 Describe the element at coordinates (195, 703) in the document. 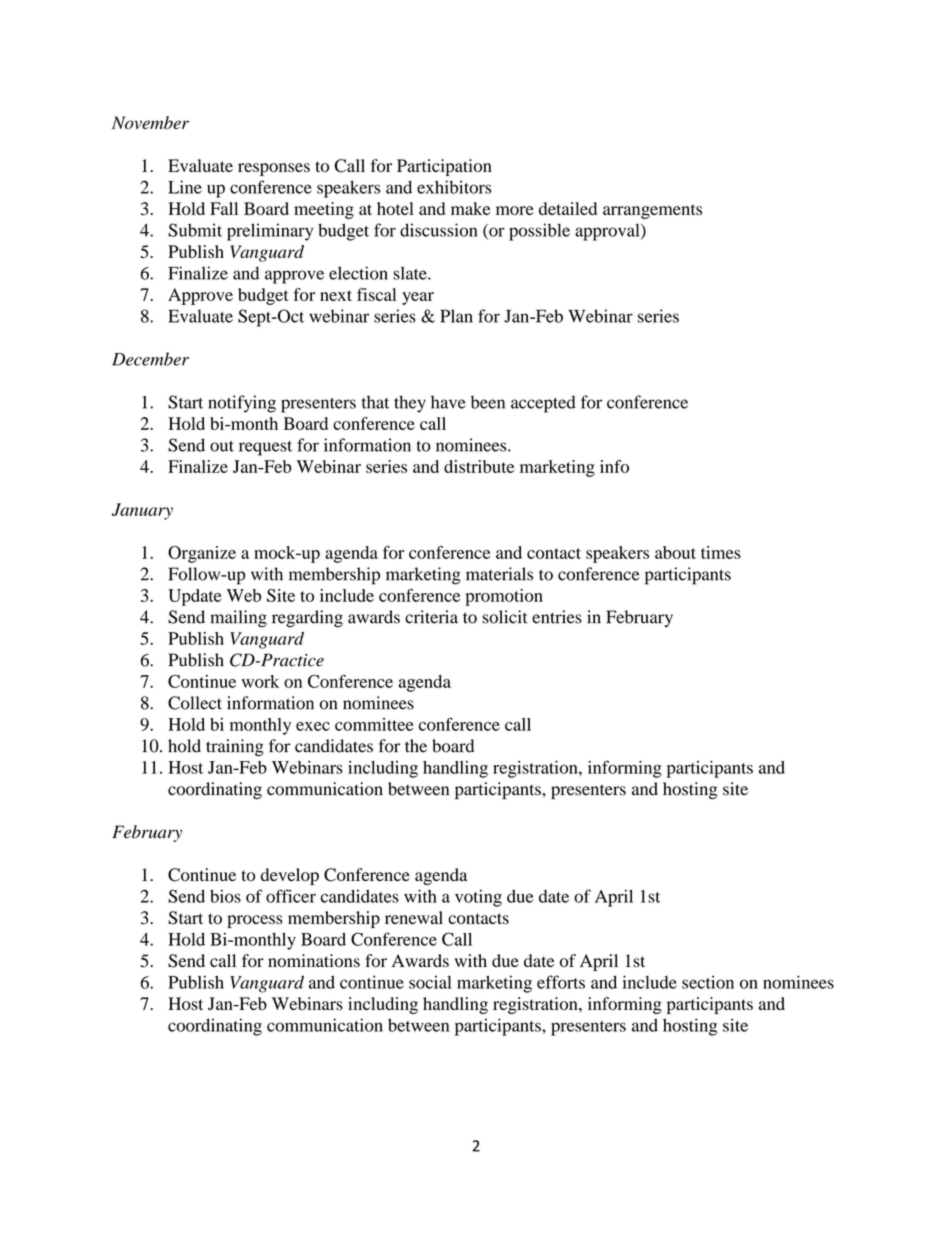

I see `Collect` at that location.
